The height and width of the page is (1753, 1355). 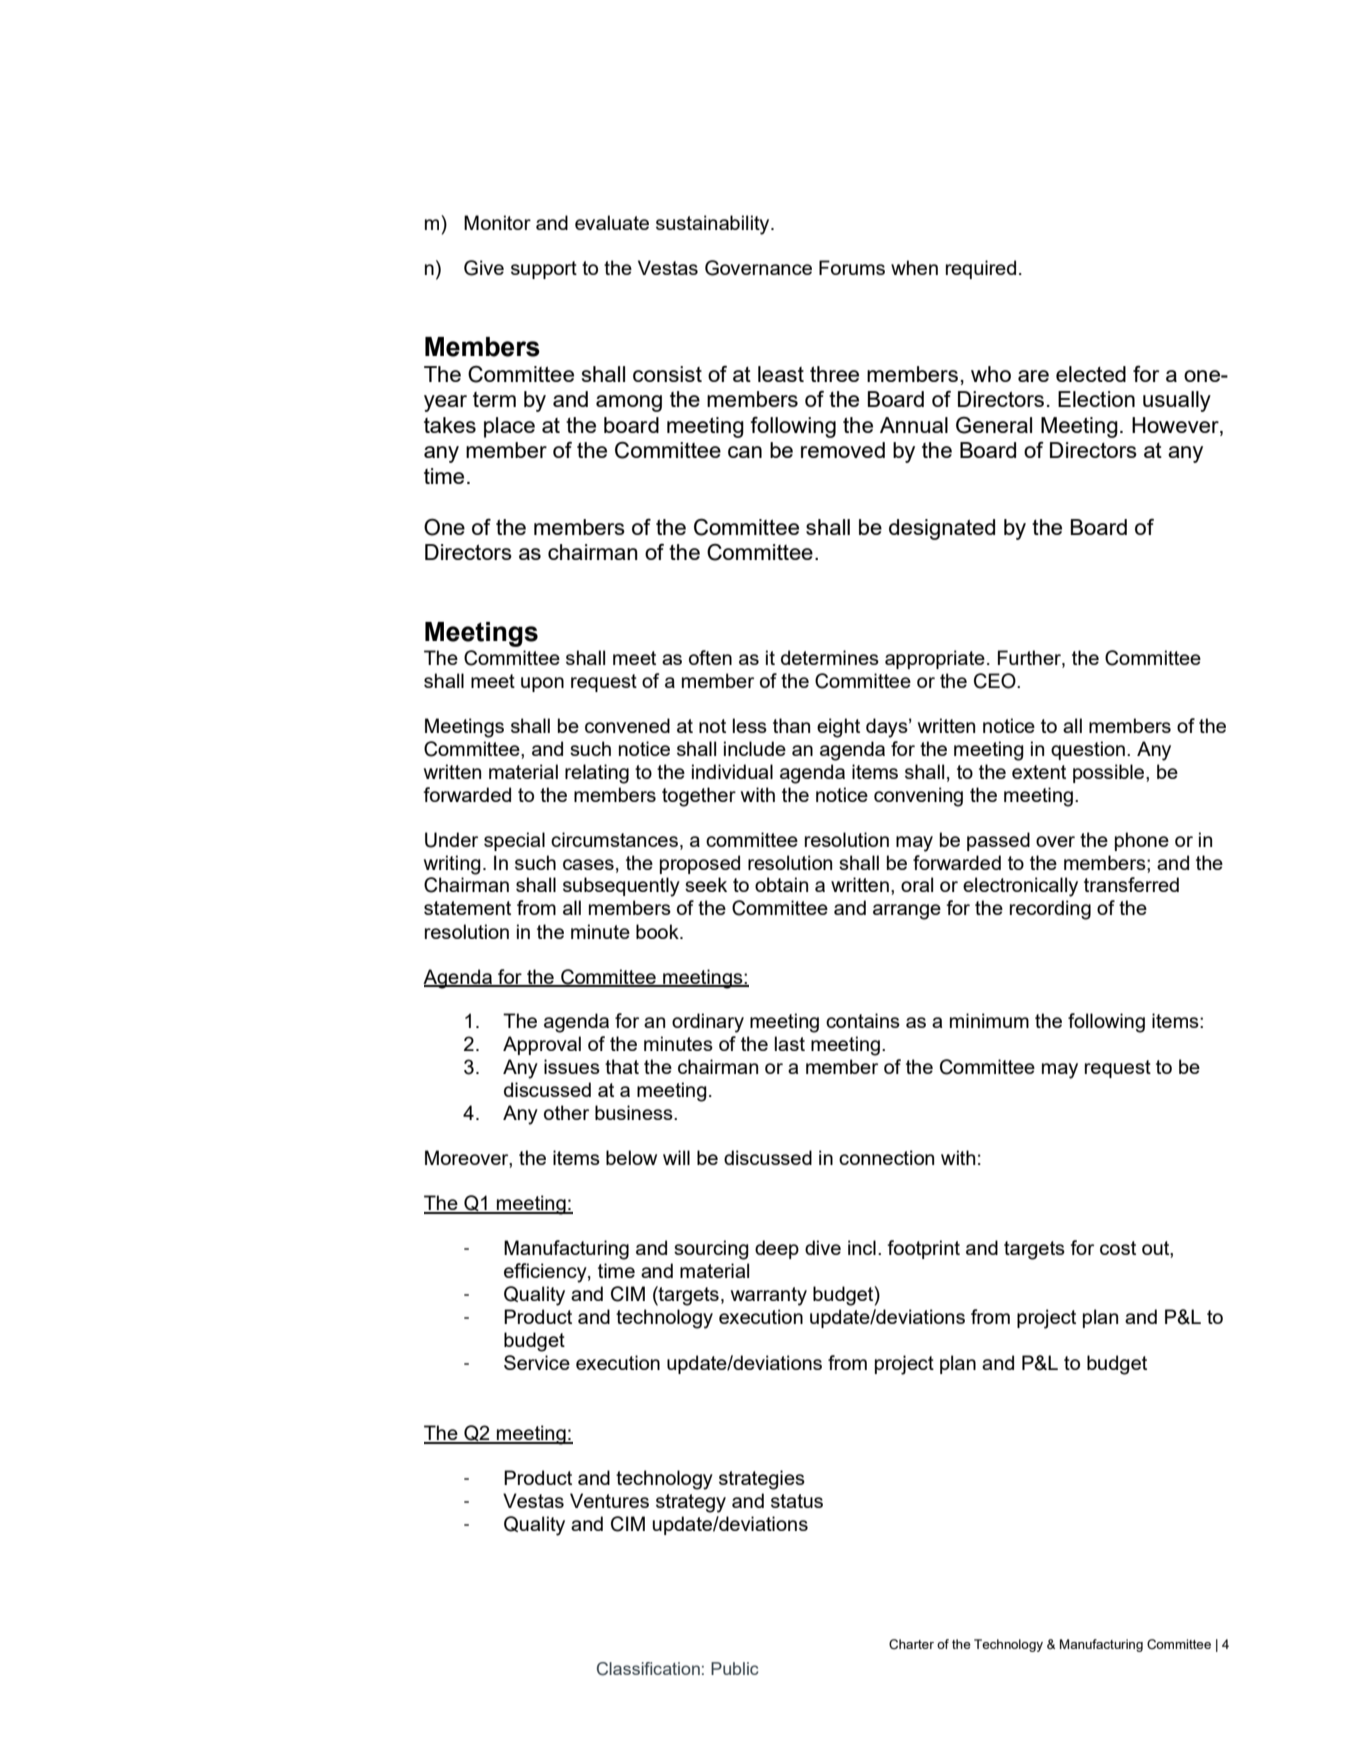 What do you see at coordinates (911, 1644) in the page?
I see `Charter` at bounding box center [911, 1644].
